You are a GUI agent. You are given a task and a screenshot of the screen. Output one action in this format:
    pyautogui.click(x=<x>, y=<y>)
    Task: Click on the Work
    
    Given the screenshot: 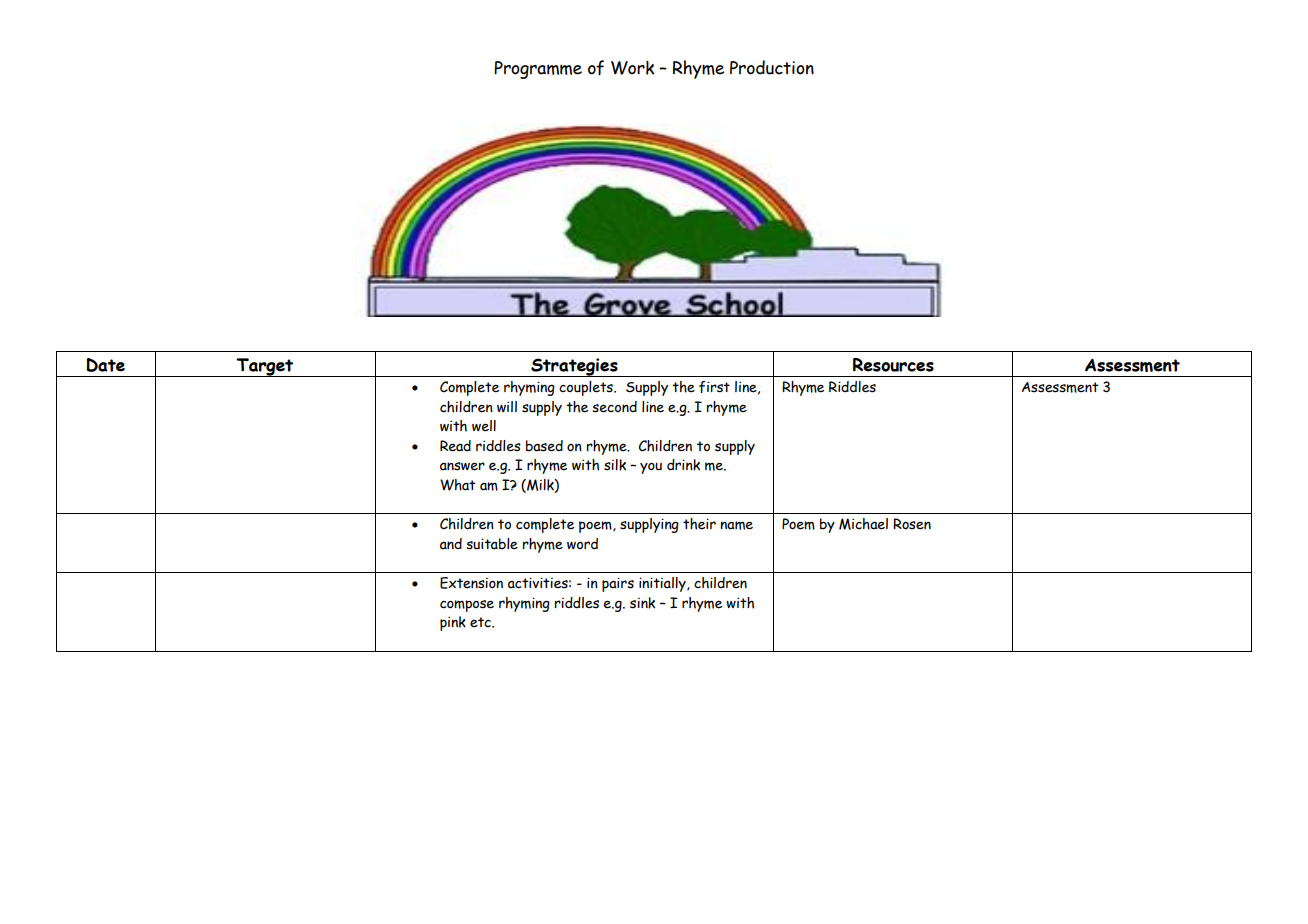 What is the action you would take?
    pyautogui.click(x=632, y=68)
